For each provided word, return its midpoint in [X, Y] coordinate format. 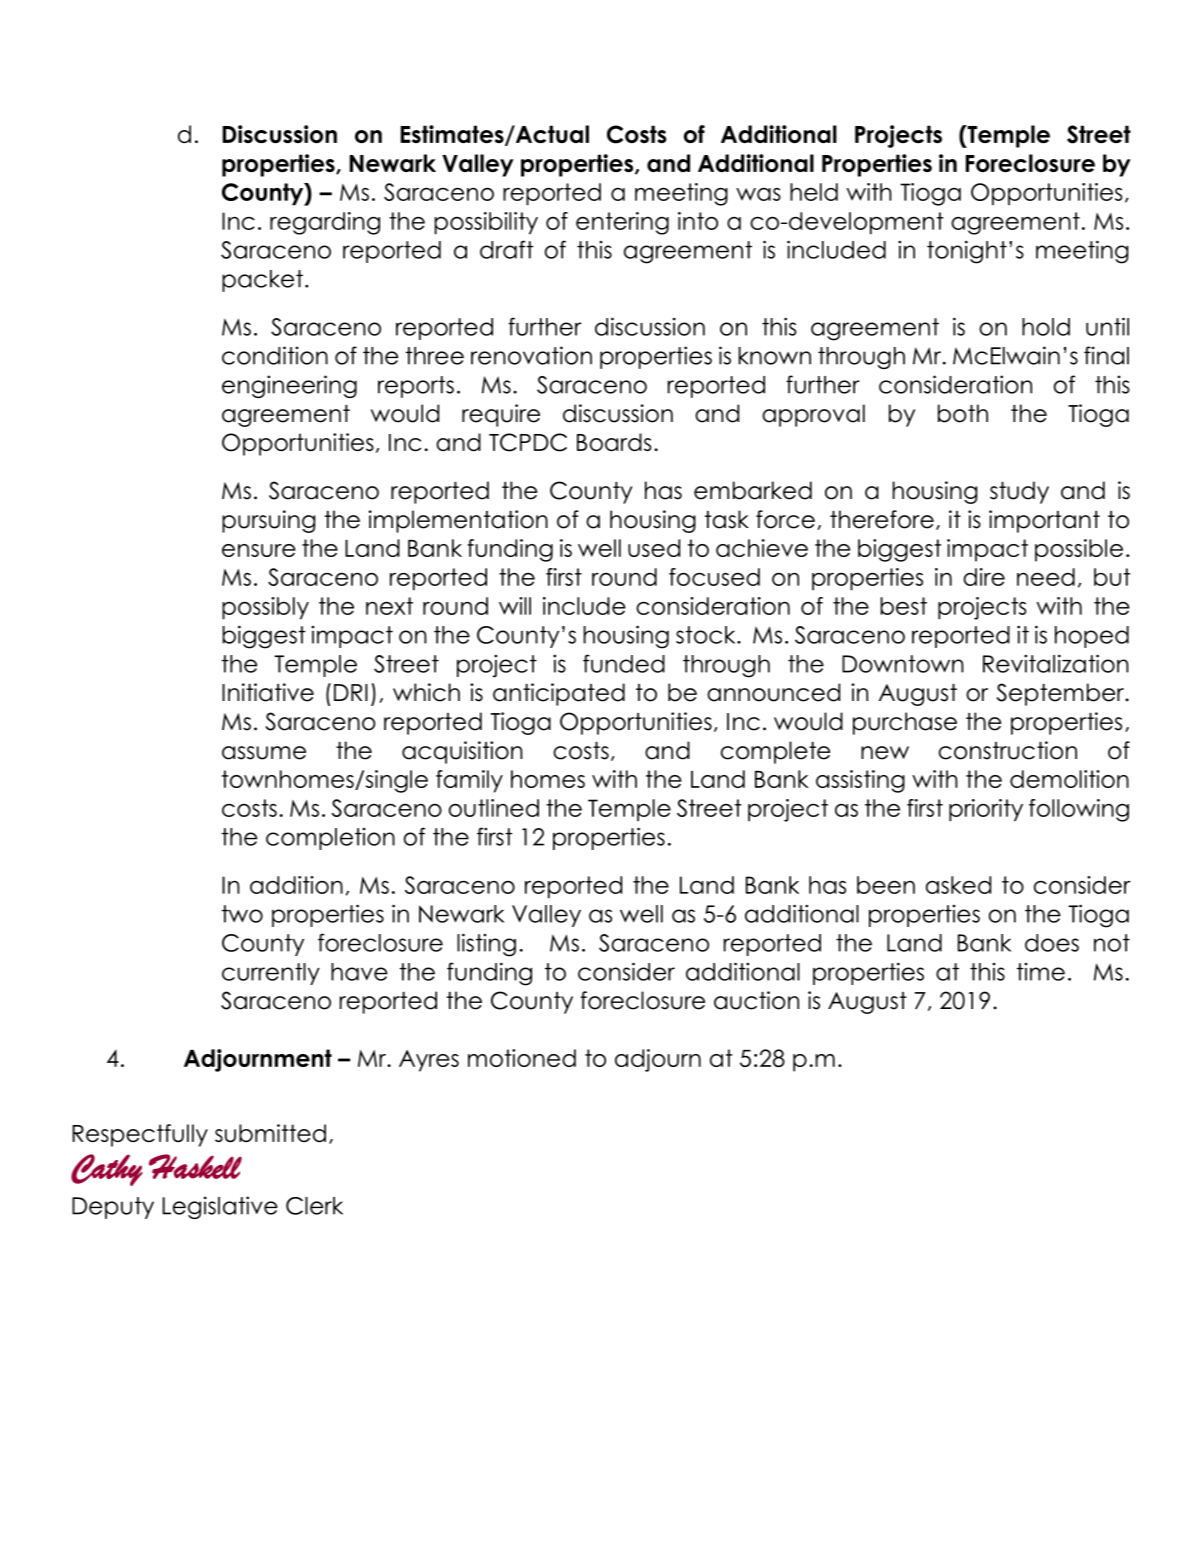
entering [622, 223]
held [814, 192]
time [1041, 972]
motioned [522, 1058]
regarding [325, 223]
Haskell [195, 1166]
